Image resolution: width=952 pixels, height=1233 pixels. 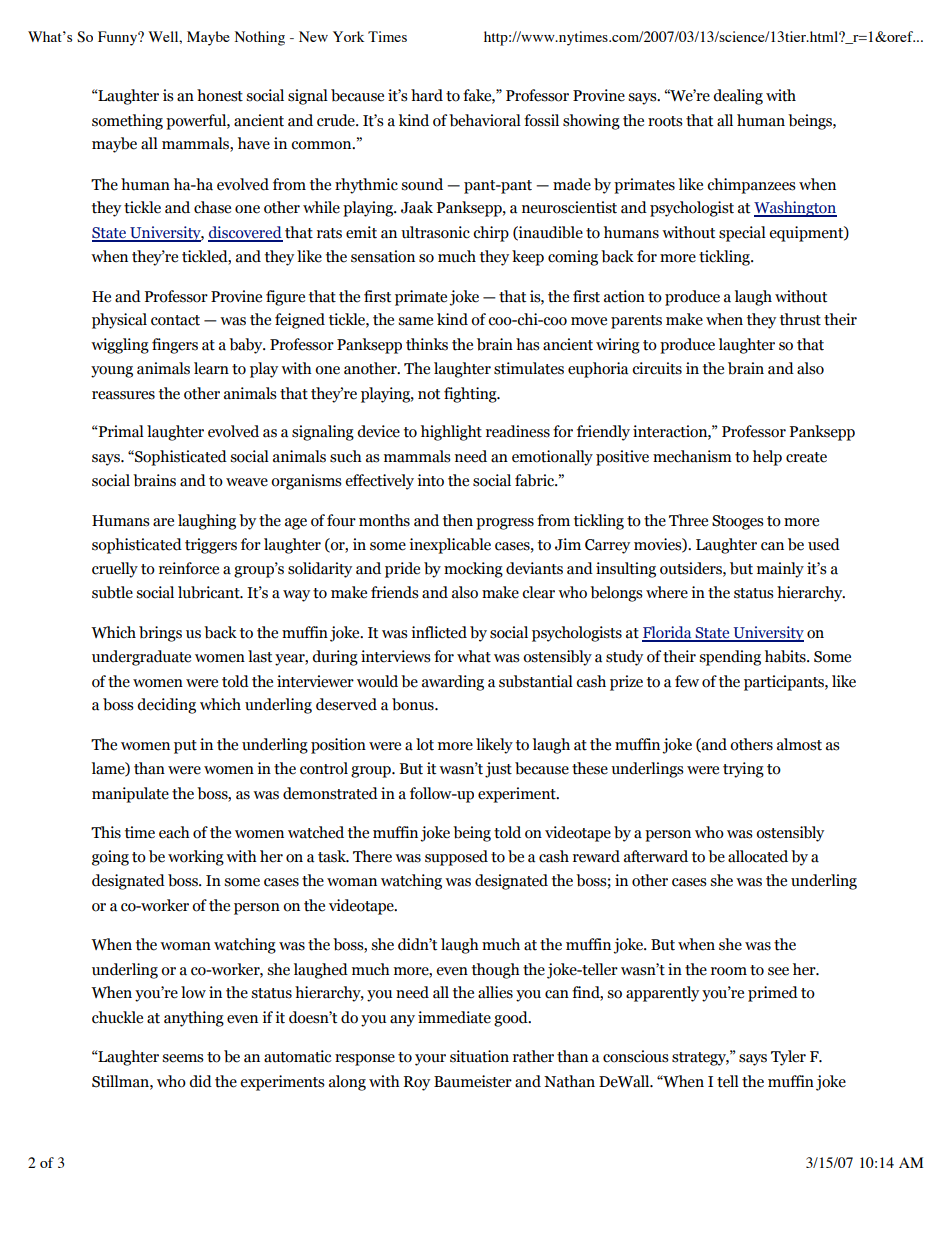 I want to click on mocking, so click(x=473, y=570).
